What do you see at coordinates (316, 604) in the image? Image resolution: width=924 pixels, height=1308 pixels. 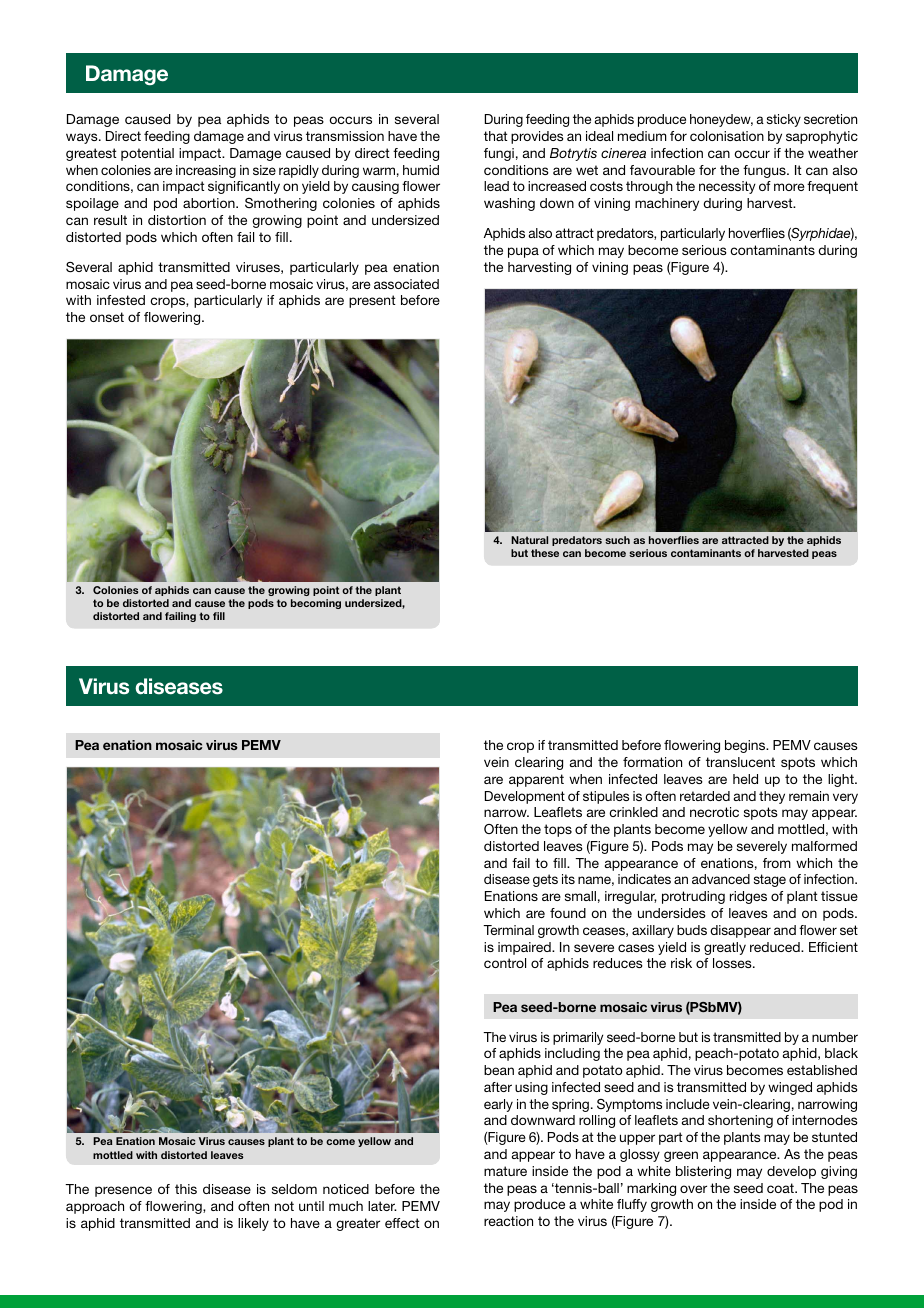 I see `becoming` at bounding box center [316, 604].
